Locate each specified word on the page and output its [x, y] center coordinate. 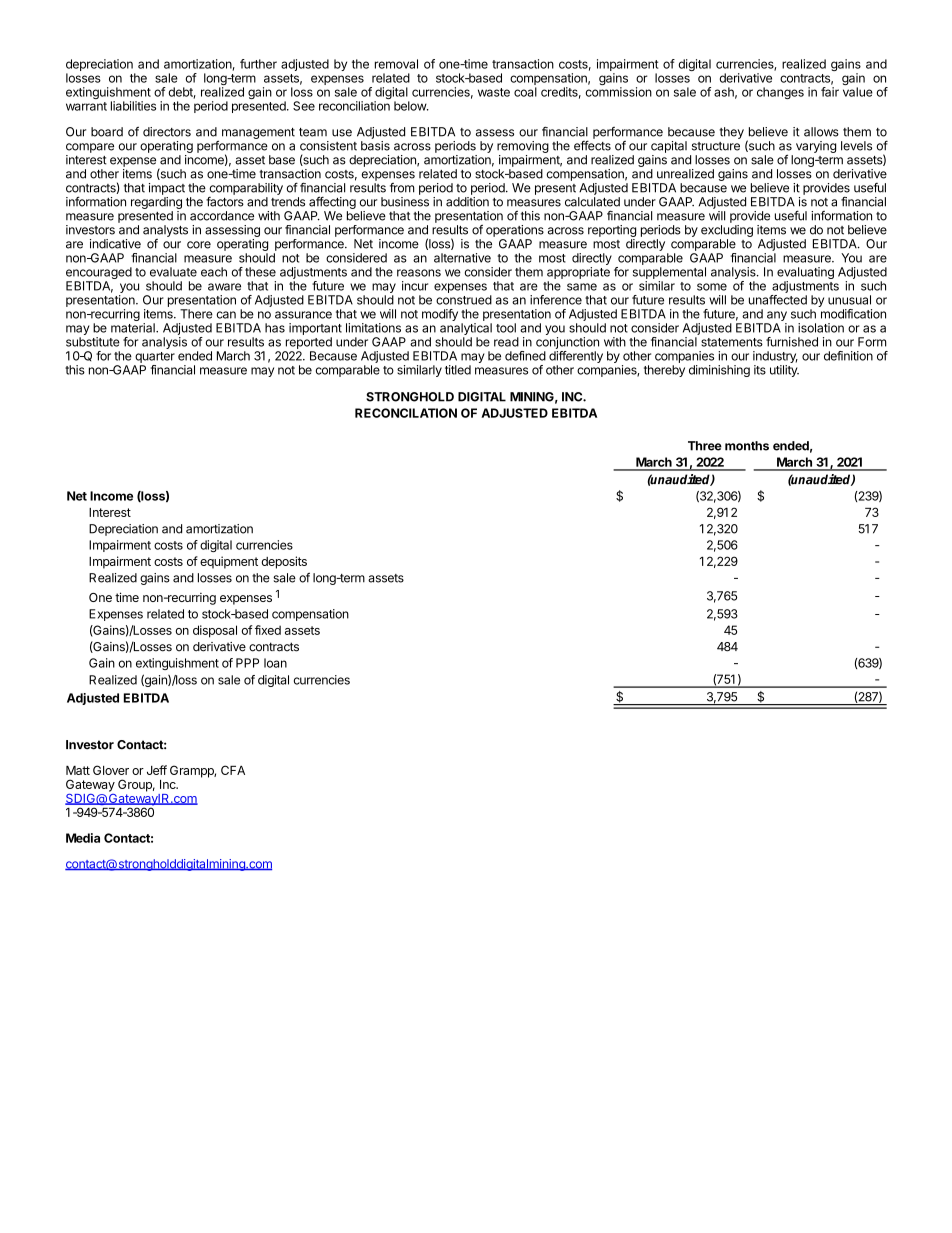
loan [275, 663]
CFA [233, 770]
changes [780, 93]
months [747, 446]
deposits [284, 562]
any [777, 316]
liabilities [133, 106]
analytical [466, 330]
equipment [229, 562]
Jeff [157, 770]
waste [494, 92]
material [134, 328]
